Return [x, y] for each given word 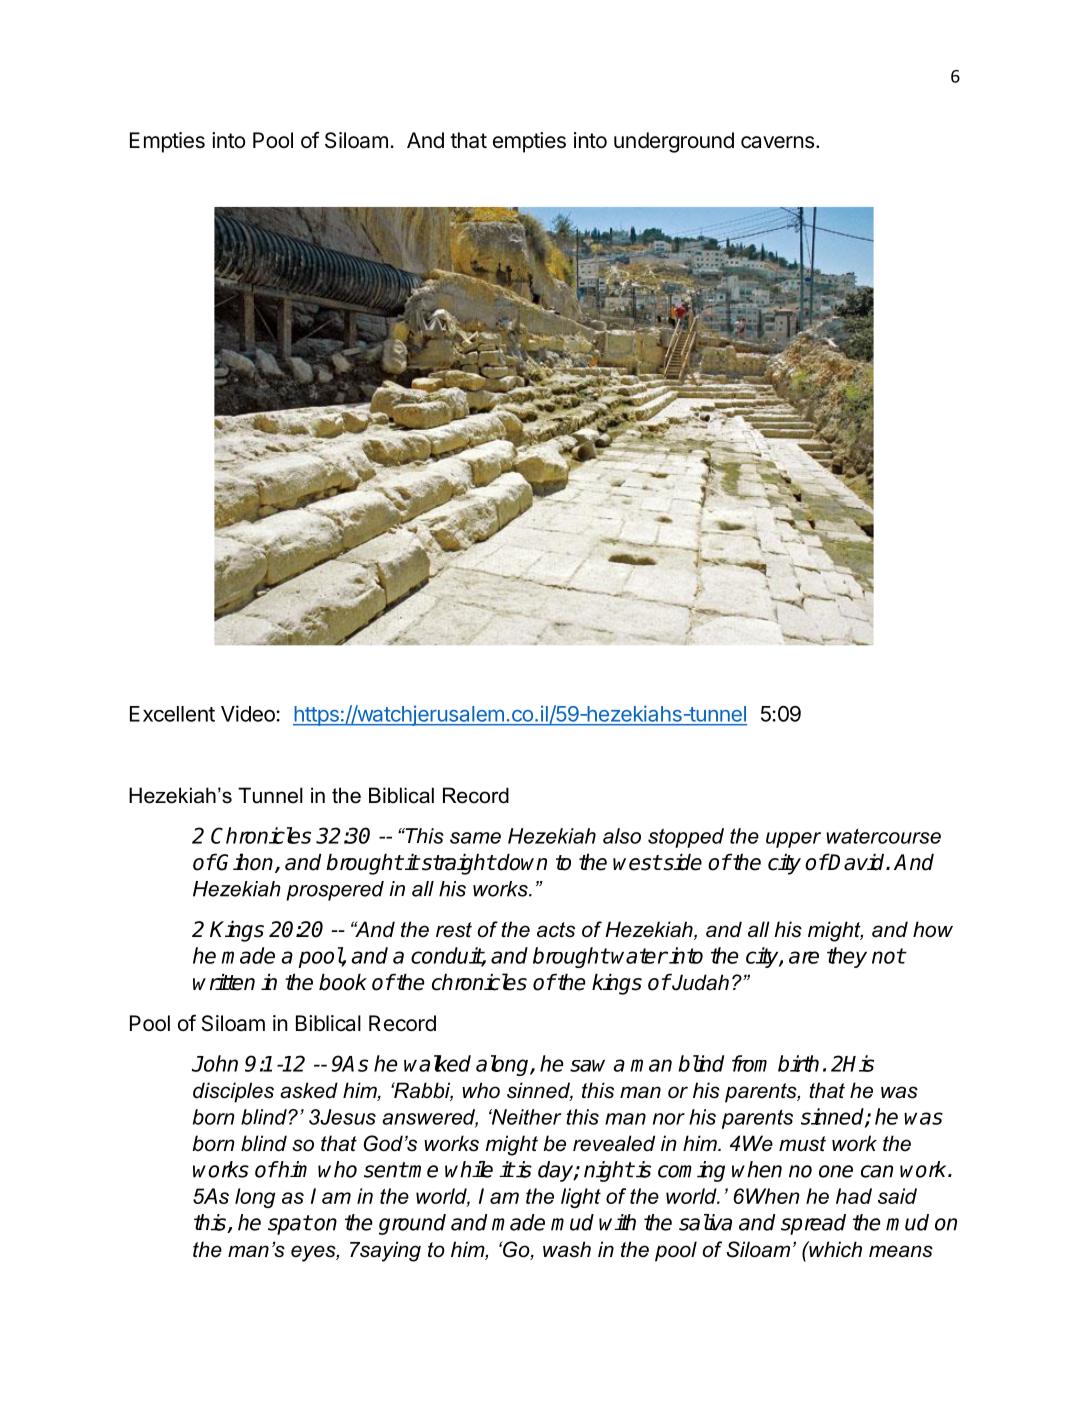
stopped [686, 838]
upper [793, 840]
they [847, 957]
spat [290, 1225]
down [521, 862]
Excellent [172, 714]
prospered [335, 891]
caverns [777, 142]
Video [249, 713]
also [622, 836]
